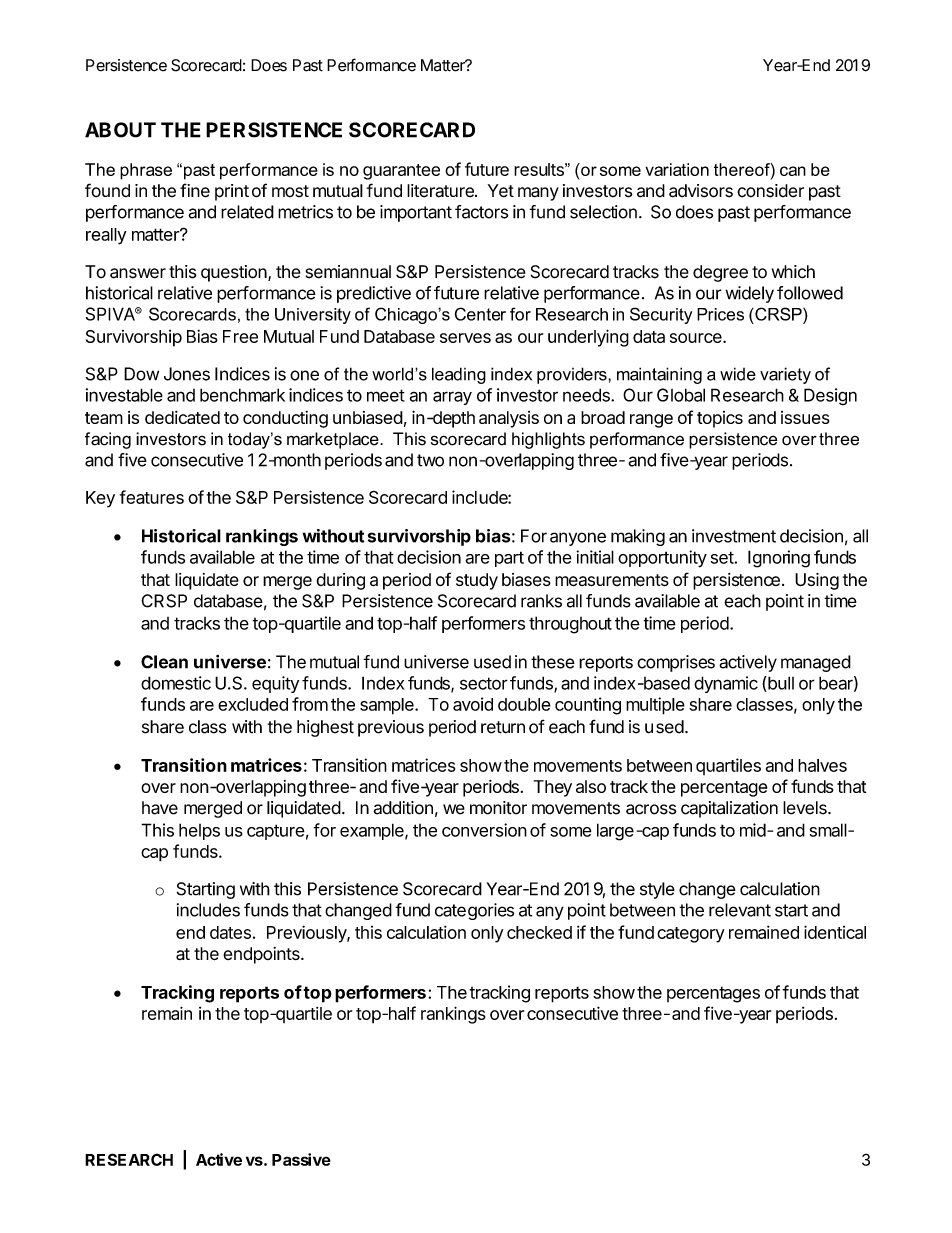 This screenshot has width=952, height=1233. Describe the element at coordinates (484, 683) in the screenshot. I see `sector` at that location.
